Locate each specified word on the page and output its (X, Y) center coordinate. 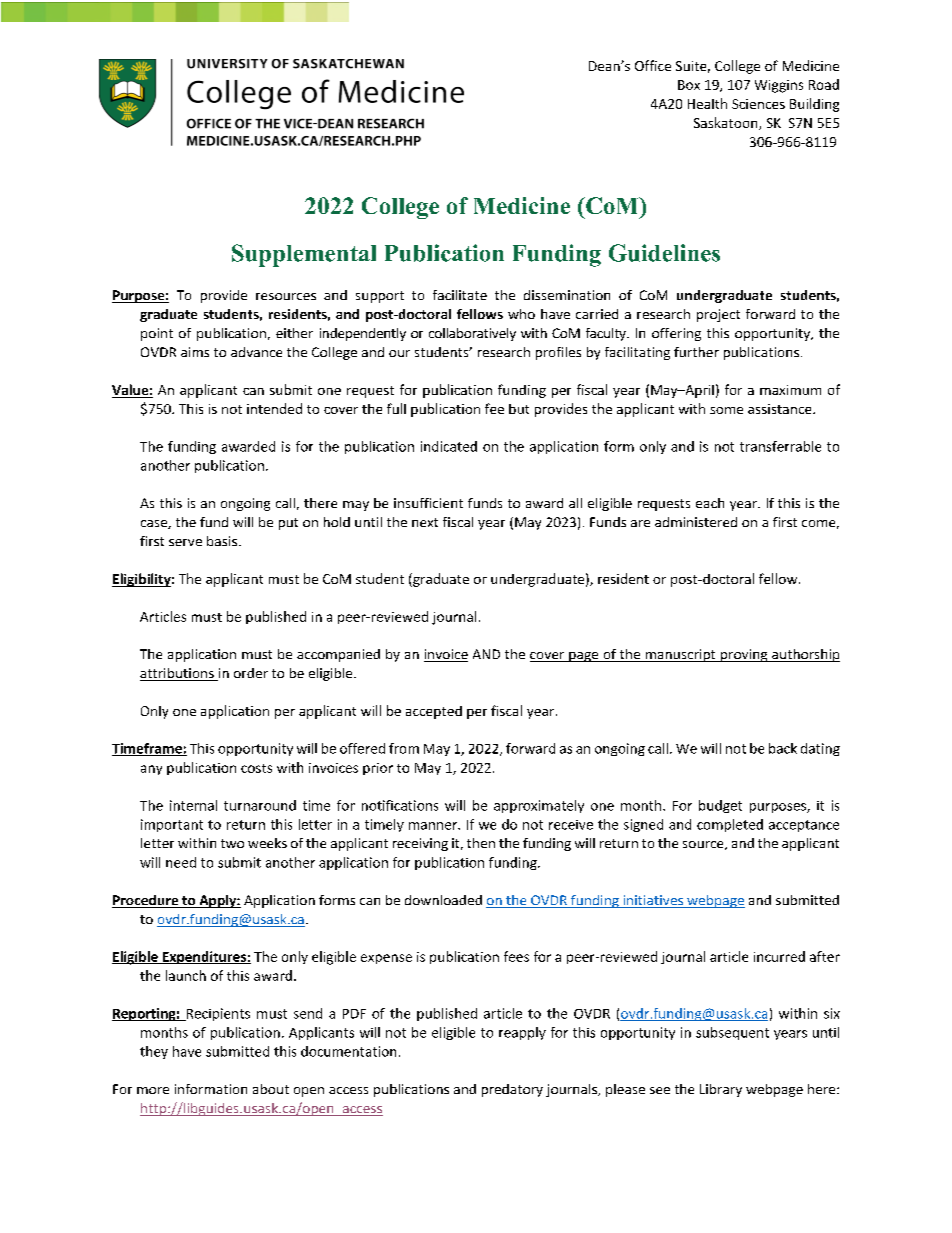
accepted (434, 712)
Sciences (758, 104)
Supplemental (304, 255)
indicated (449, 446)
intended (274, 408)
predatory (512, 1090)
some (726, 410)
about (271, 1089)
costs (256, 768)
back (783, 748)
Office (653, 65)
